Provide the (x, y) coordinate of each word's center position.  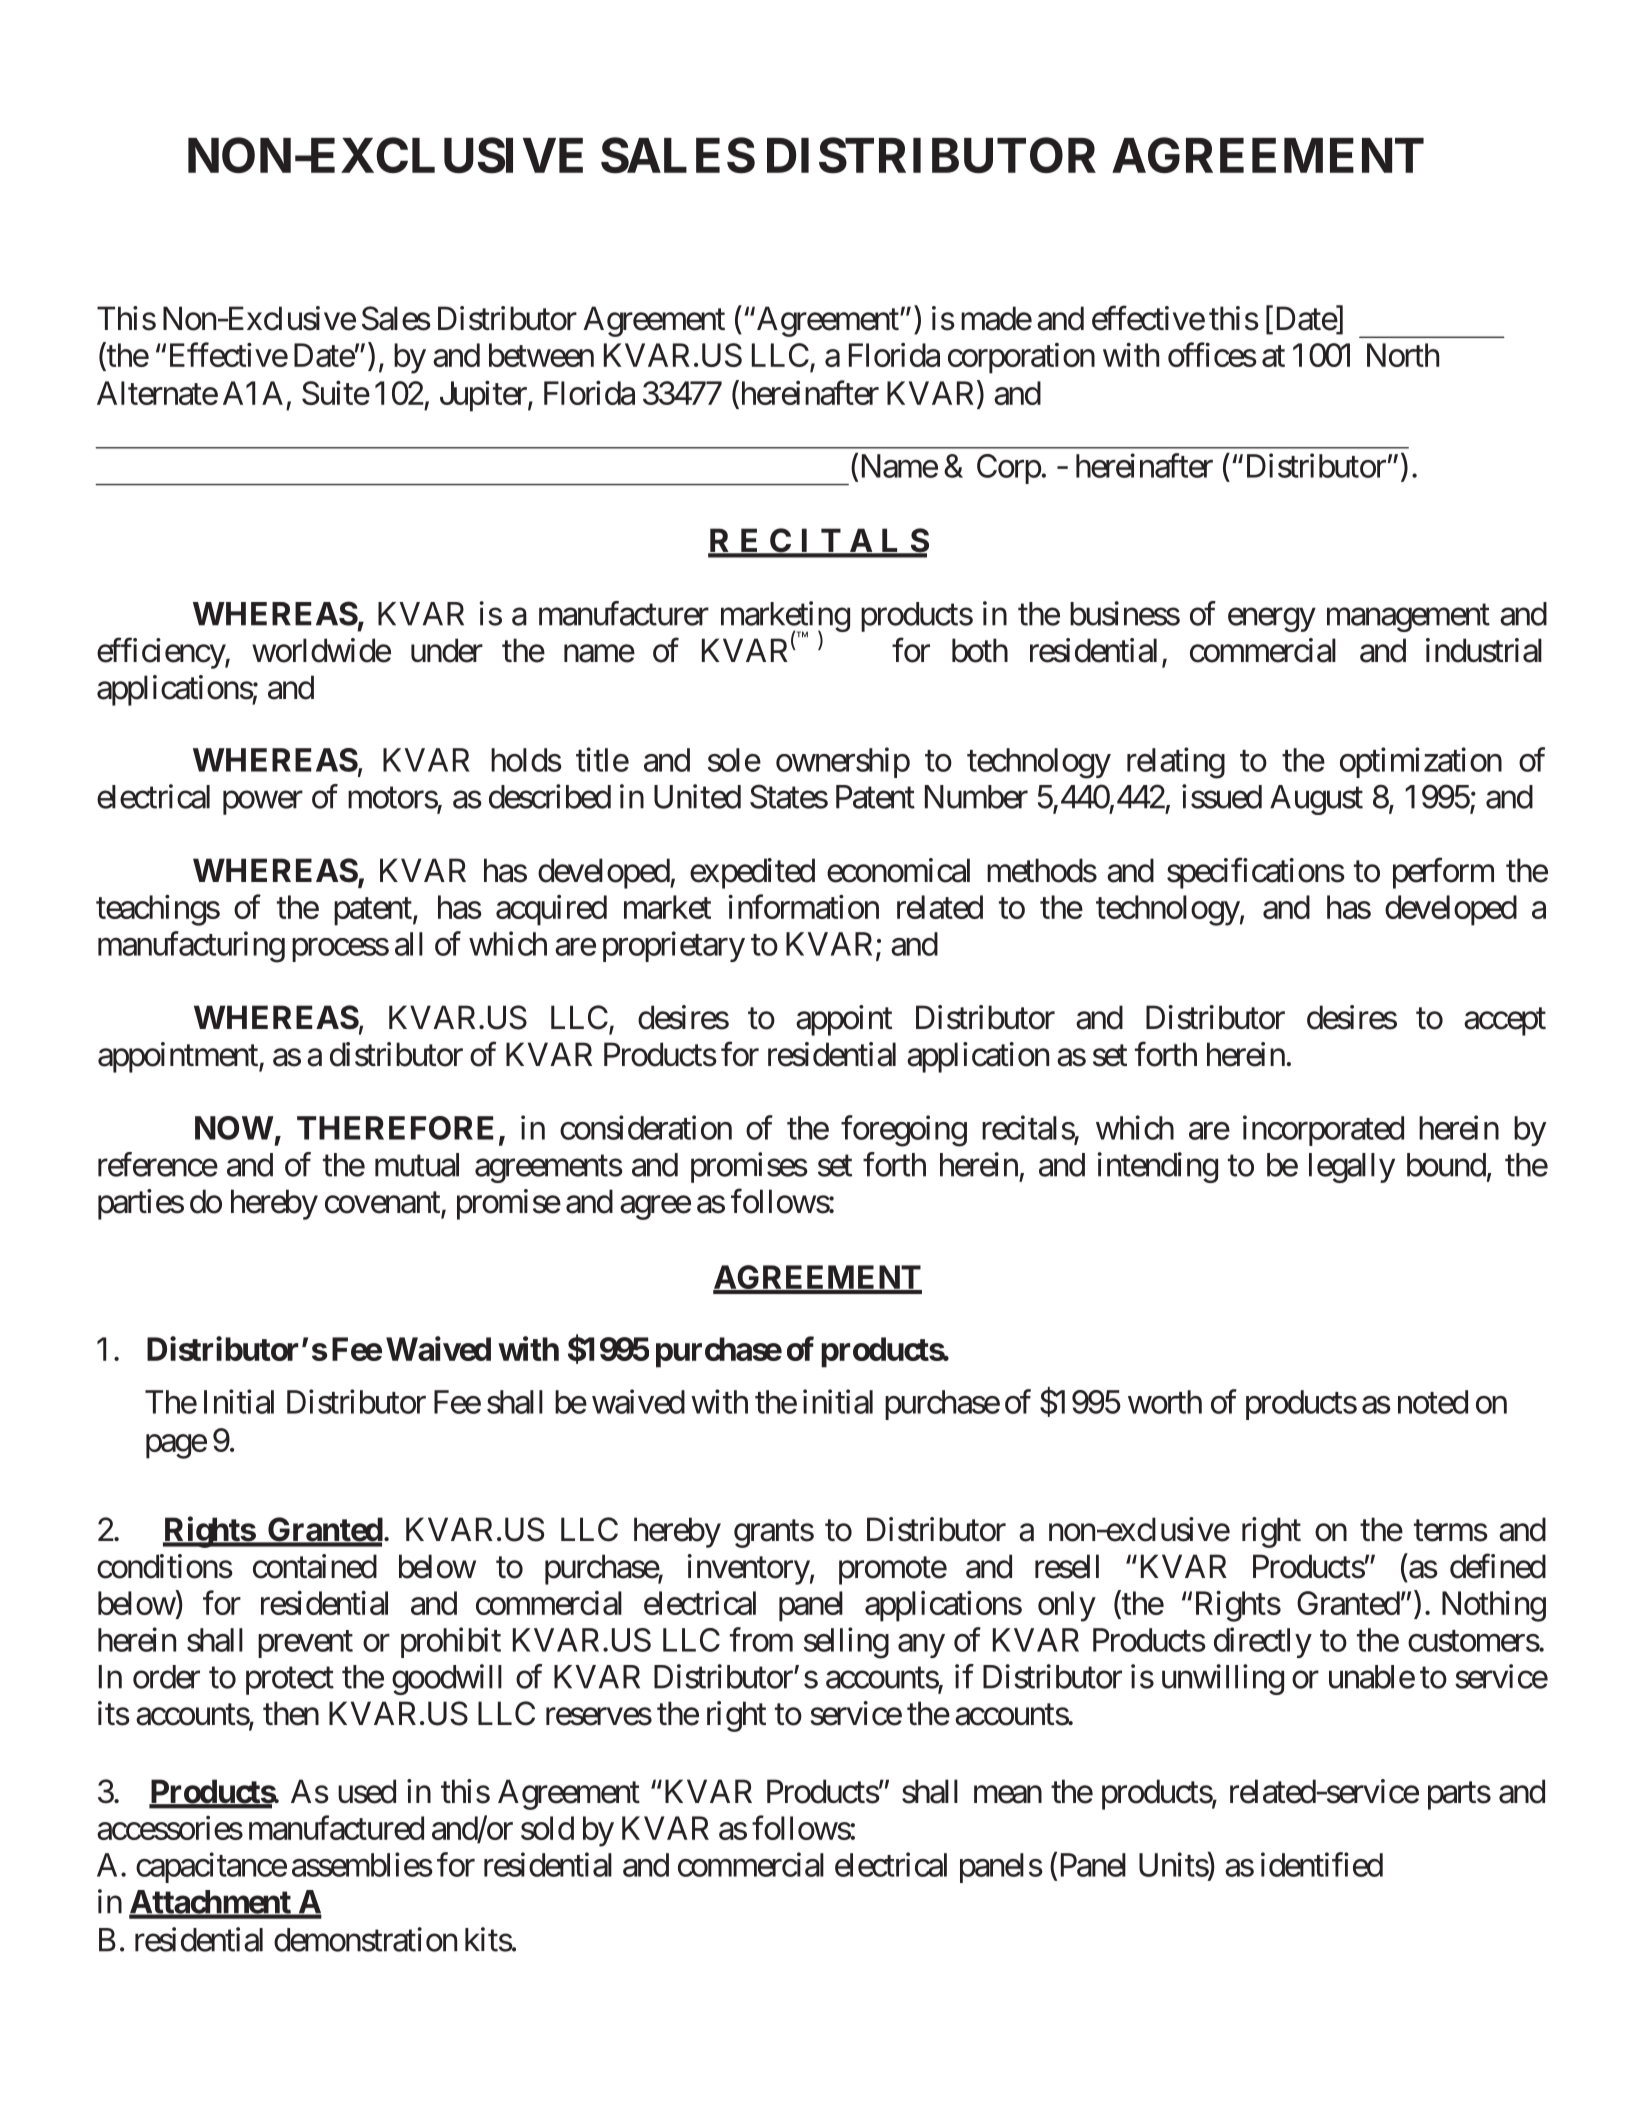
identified (1322, 1864)
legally (1352, 1168)
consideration (646, 1127)
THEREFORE (395, 1128)
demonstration (365, 1939)
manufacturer (624, 613)
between (541, 355)
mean (1008, 1795)
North (1403, 355)
